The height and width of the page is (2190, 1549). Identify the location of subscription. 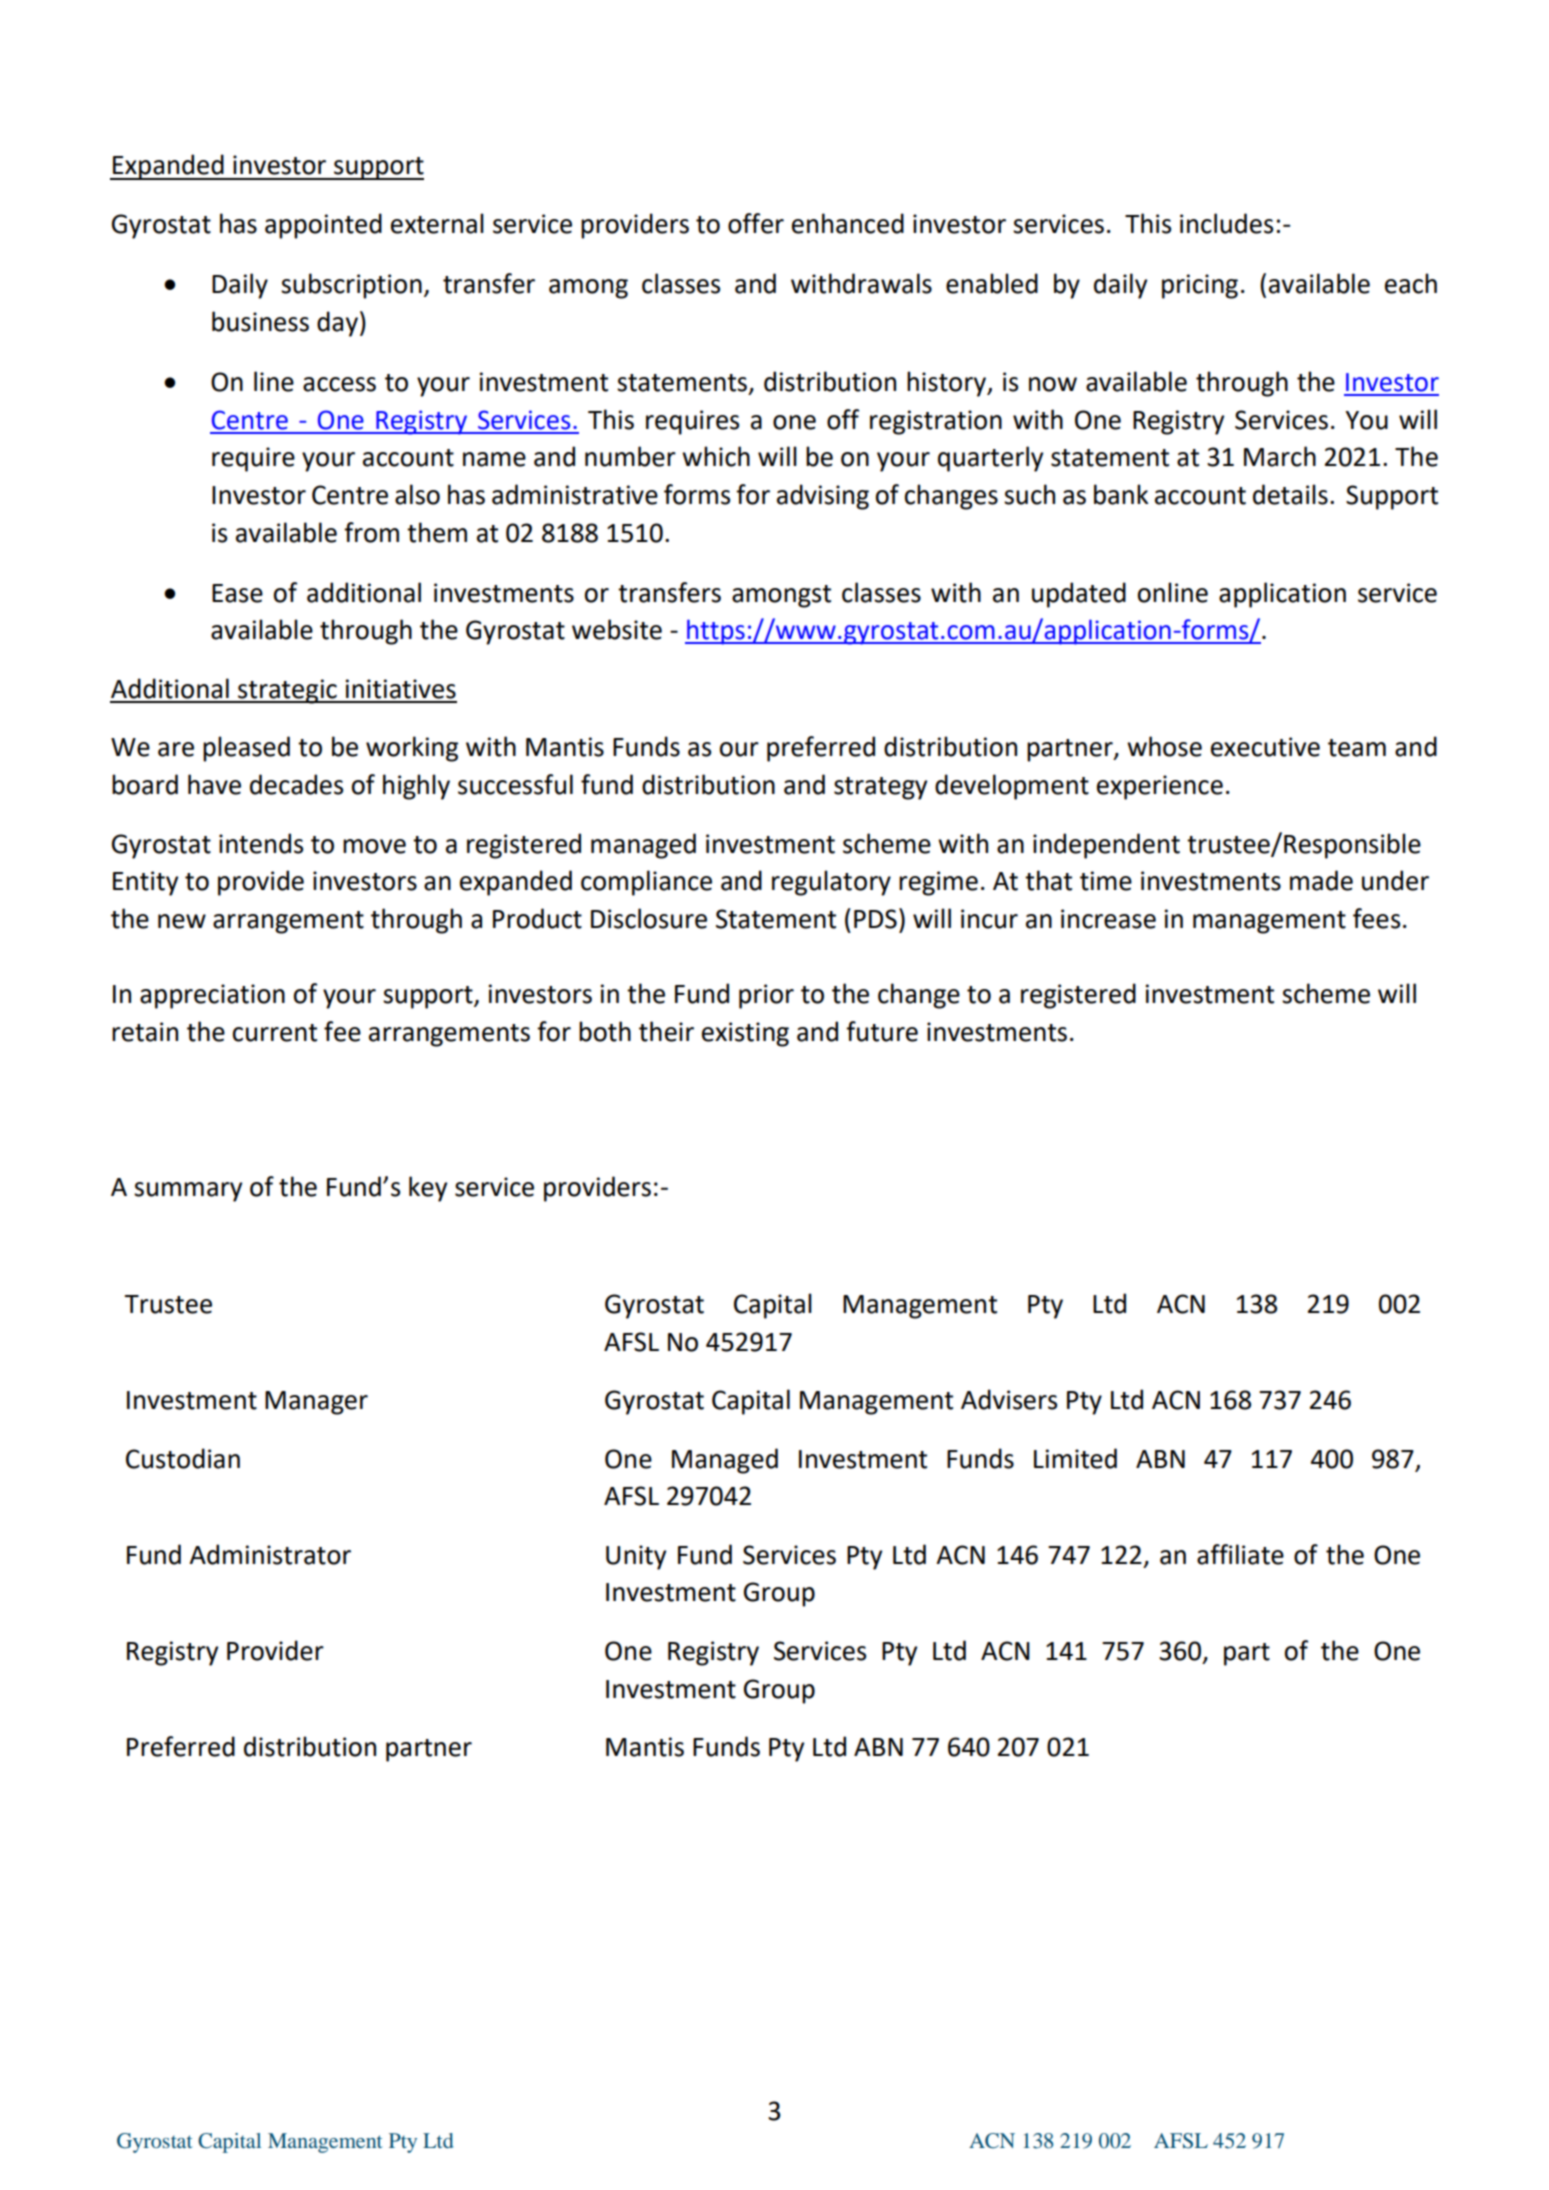
(351, 286).
